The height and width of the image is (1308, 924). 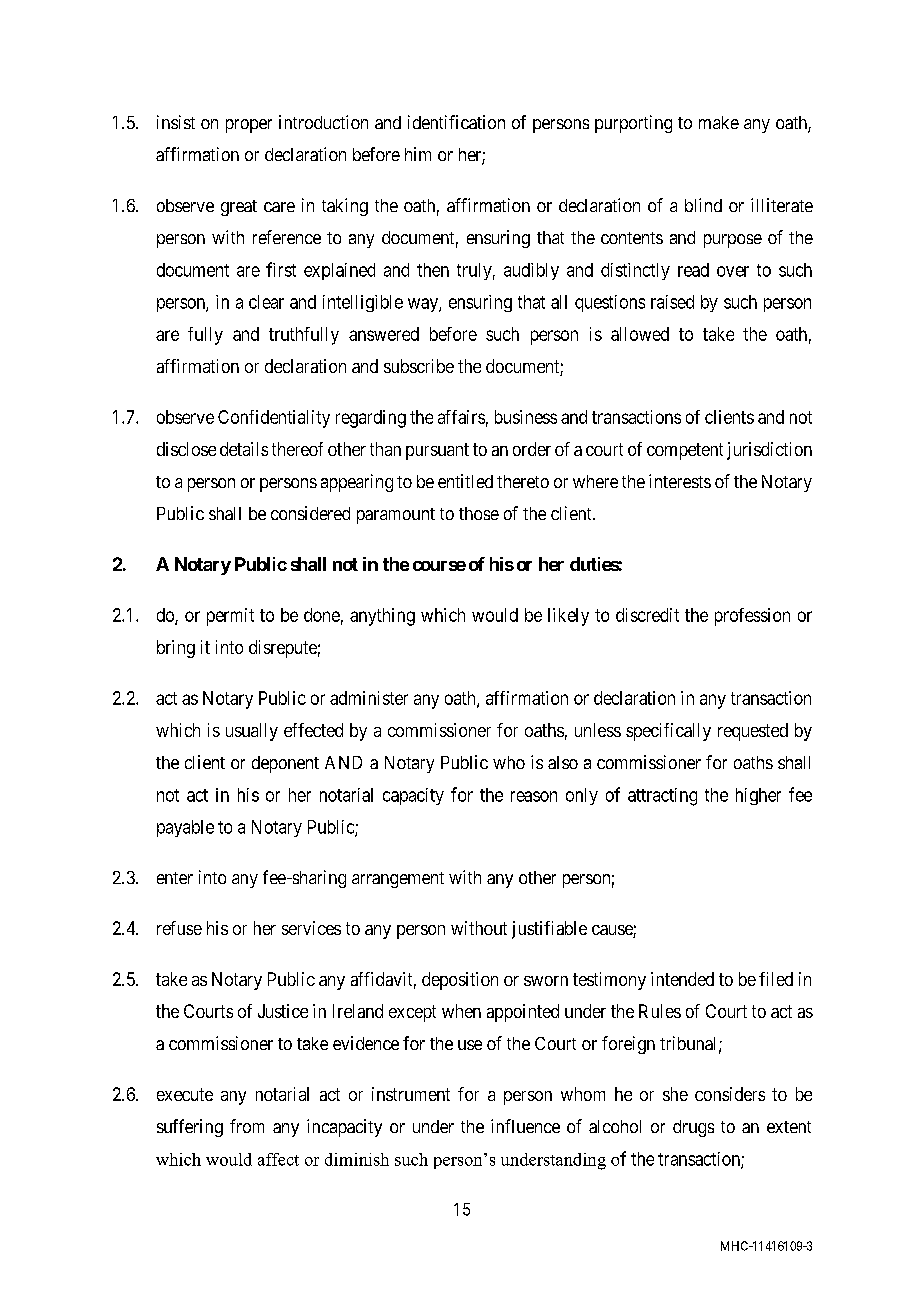 What do you see at coordinates (249, 126) in the image?
I see `proper` at bounding box center [249, 126].
